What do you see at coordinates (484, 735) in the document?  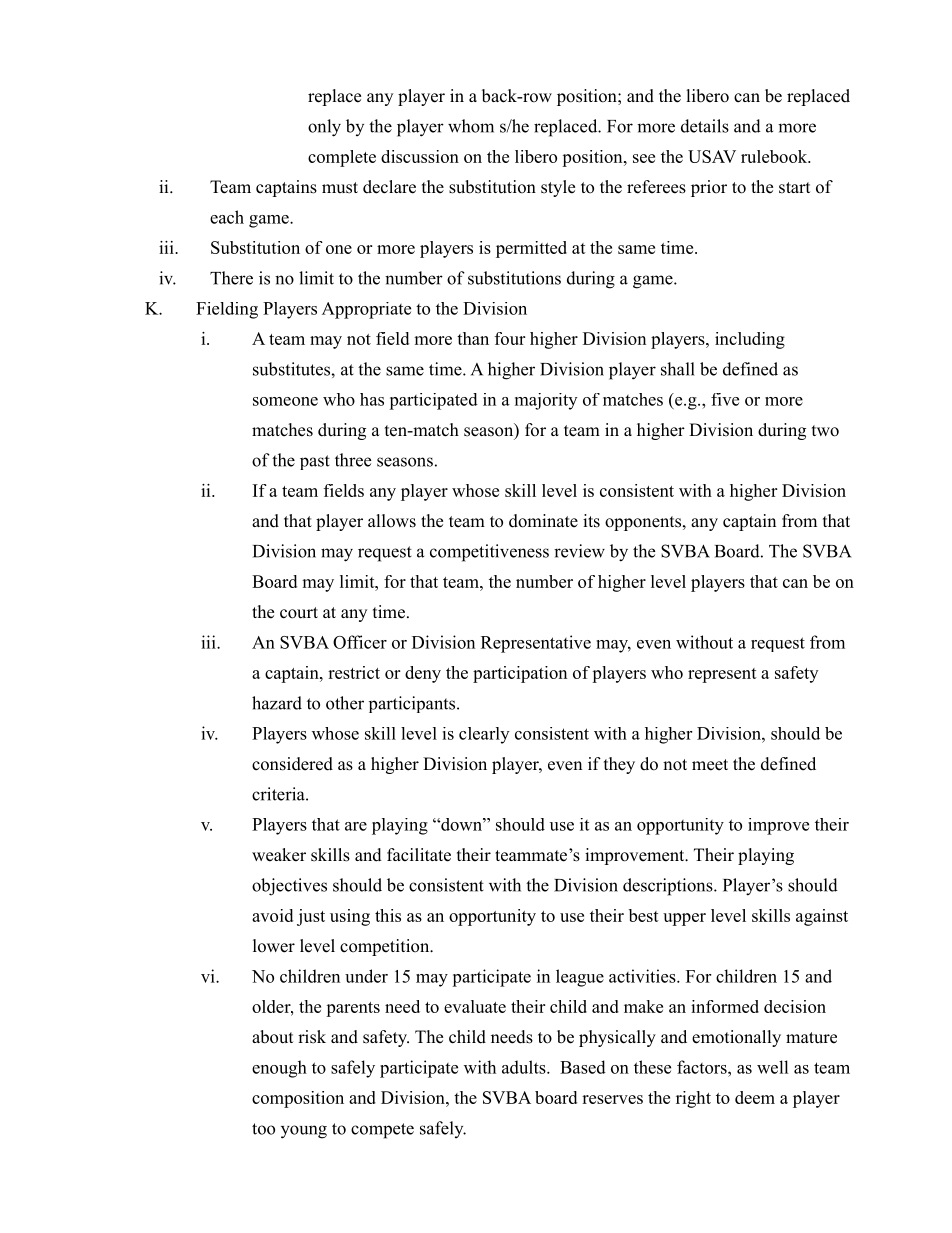 I see `clearly` at bounding box center [484, 735].
